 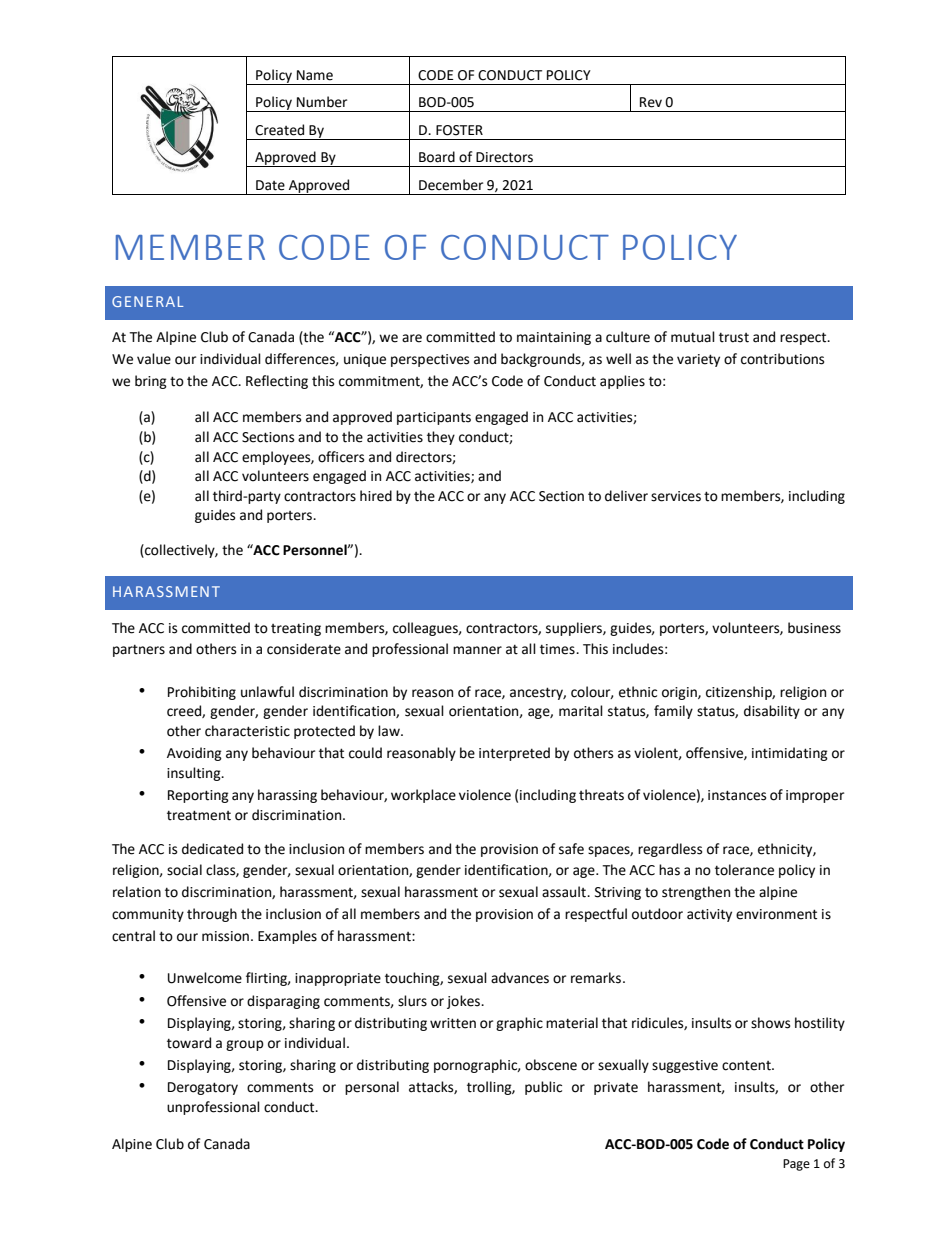 I want to click on Derogatory, so click(x=203, y=1088).
